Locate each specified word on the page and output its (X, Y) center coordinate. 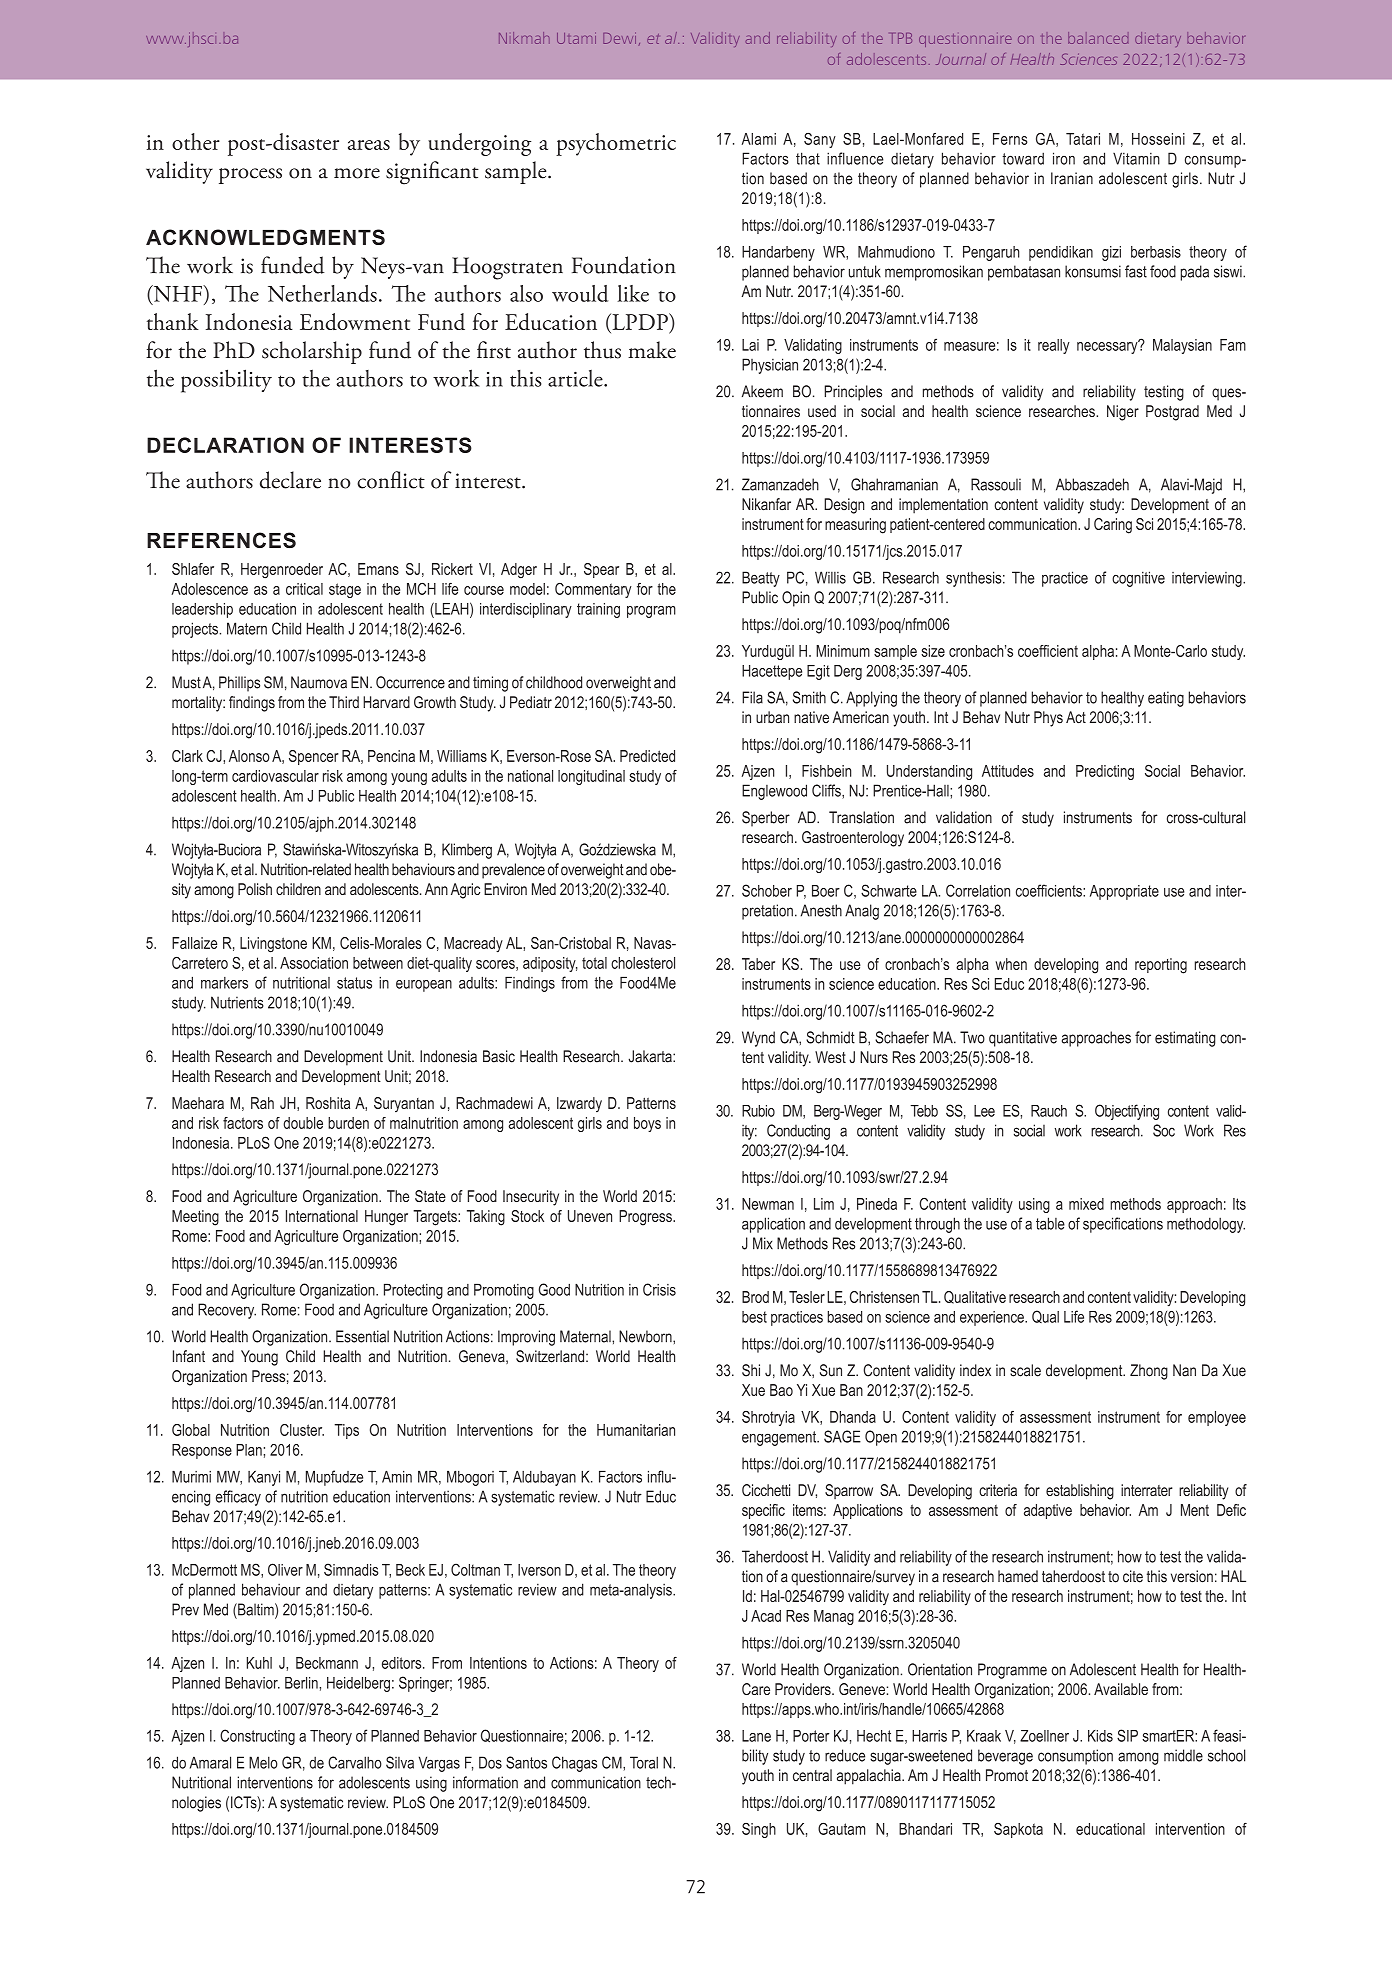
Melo (263, 1762)
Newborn (646, 1336)
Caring (1113, 526)
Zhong (1149, 1372)
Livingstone (273, 945)
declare (290, 480)
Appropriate (1124, 892)
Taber (758, 964)
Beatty (761, 579)
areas (369, 145)
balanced (1098, 38)
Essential (362, 1336)
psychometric (616, 144)
